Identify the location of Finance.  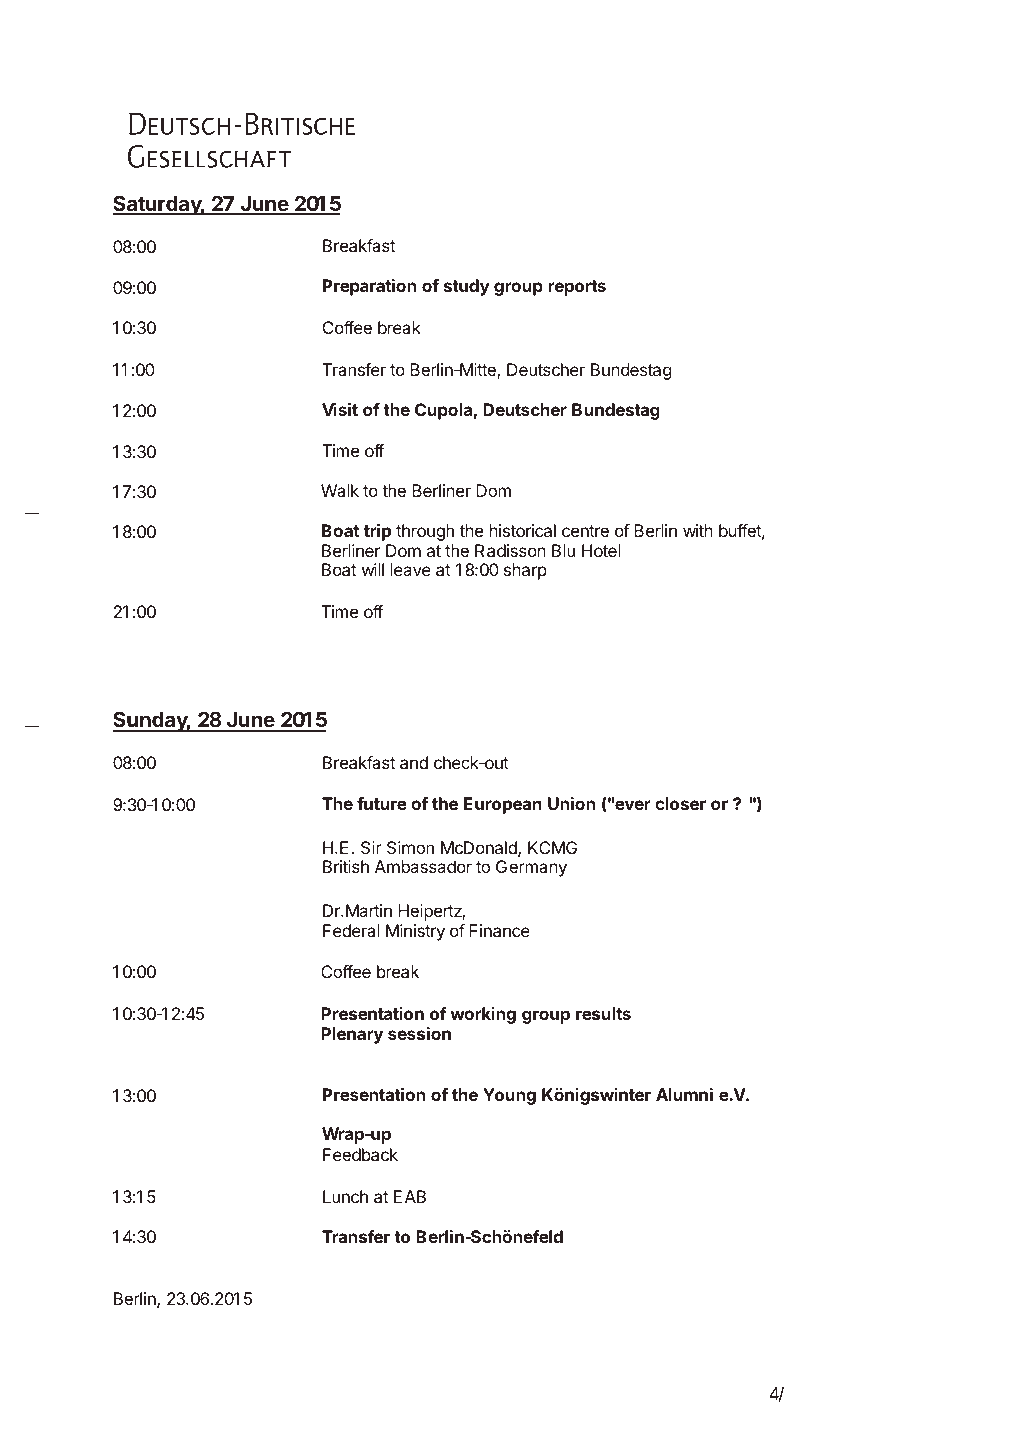
(499, 930).
